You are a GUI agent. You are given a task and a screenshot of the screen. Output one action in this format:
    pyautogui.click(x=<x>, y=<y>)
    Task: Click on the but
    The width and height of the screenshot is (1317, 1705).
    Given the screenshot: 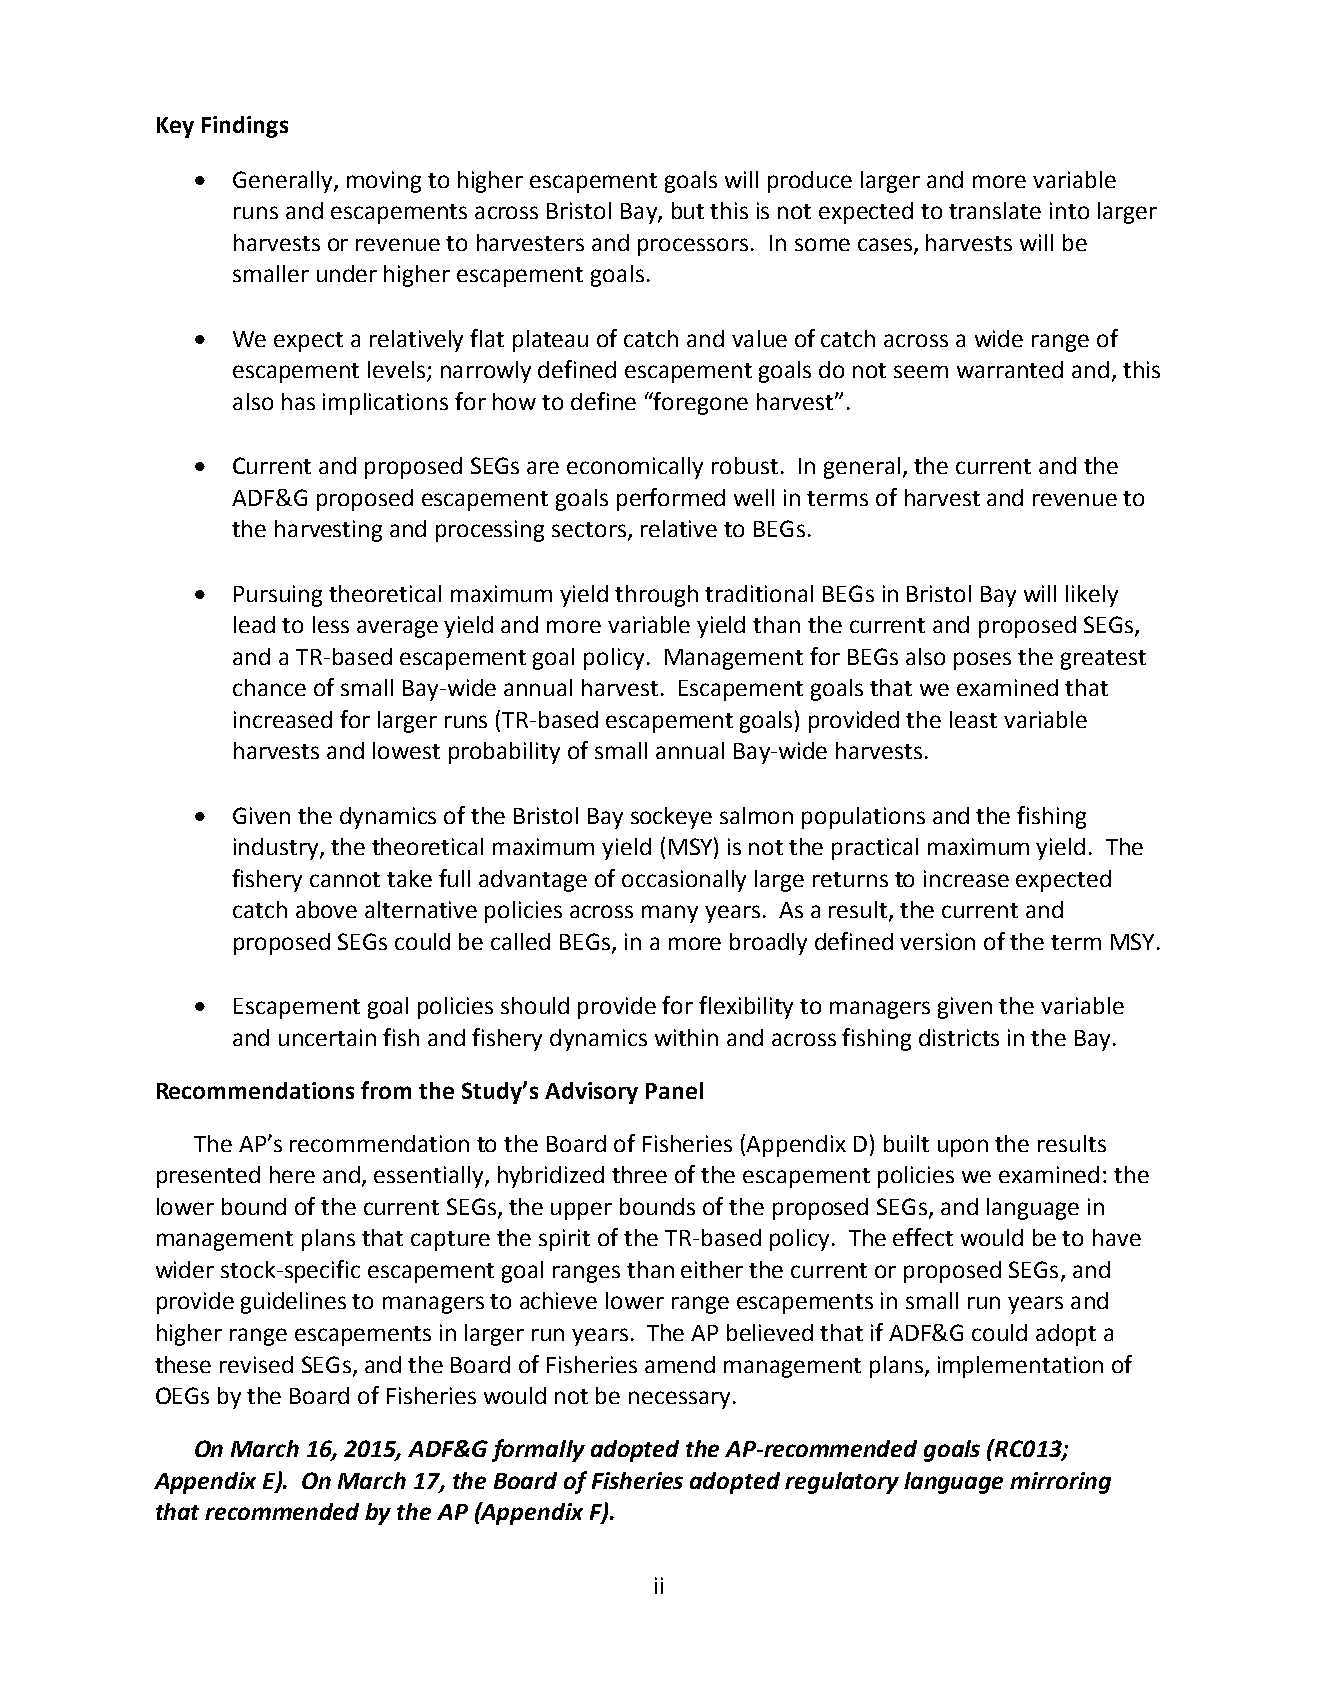 What is the action you would take?
    pyautogui.click(x=688, y=210)
